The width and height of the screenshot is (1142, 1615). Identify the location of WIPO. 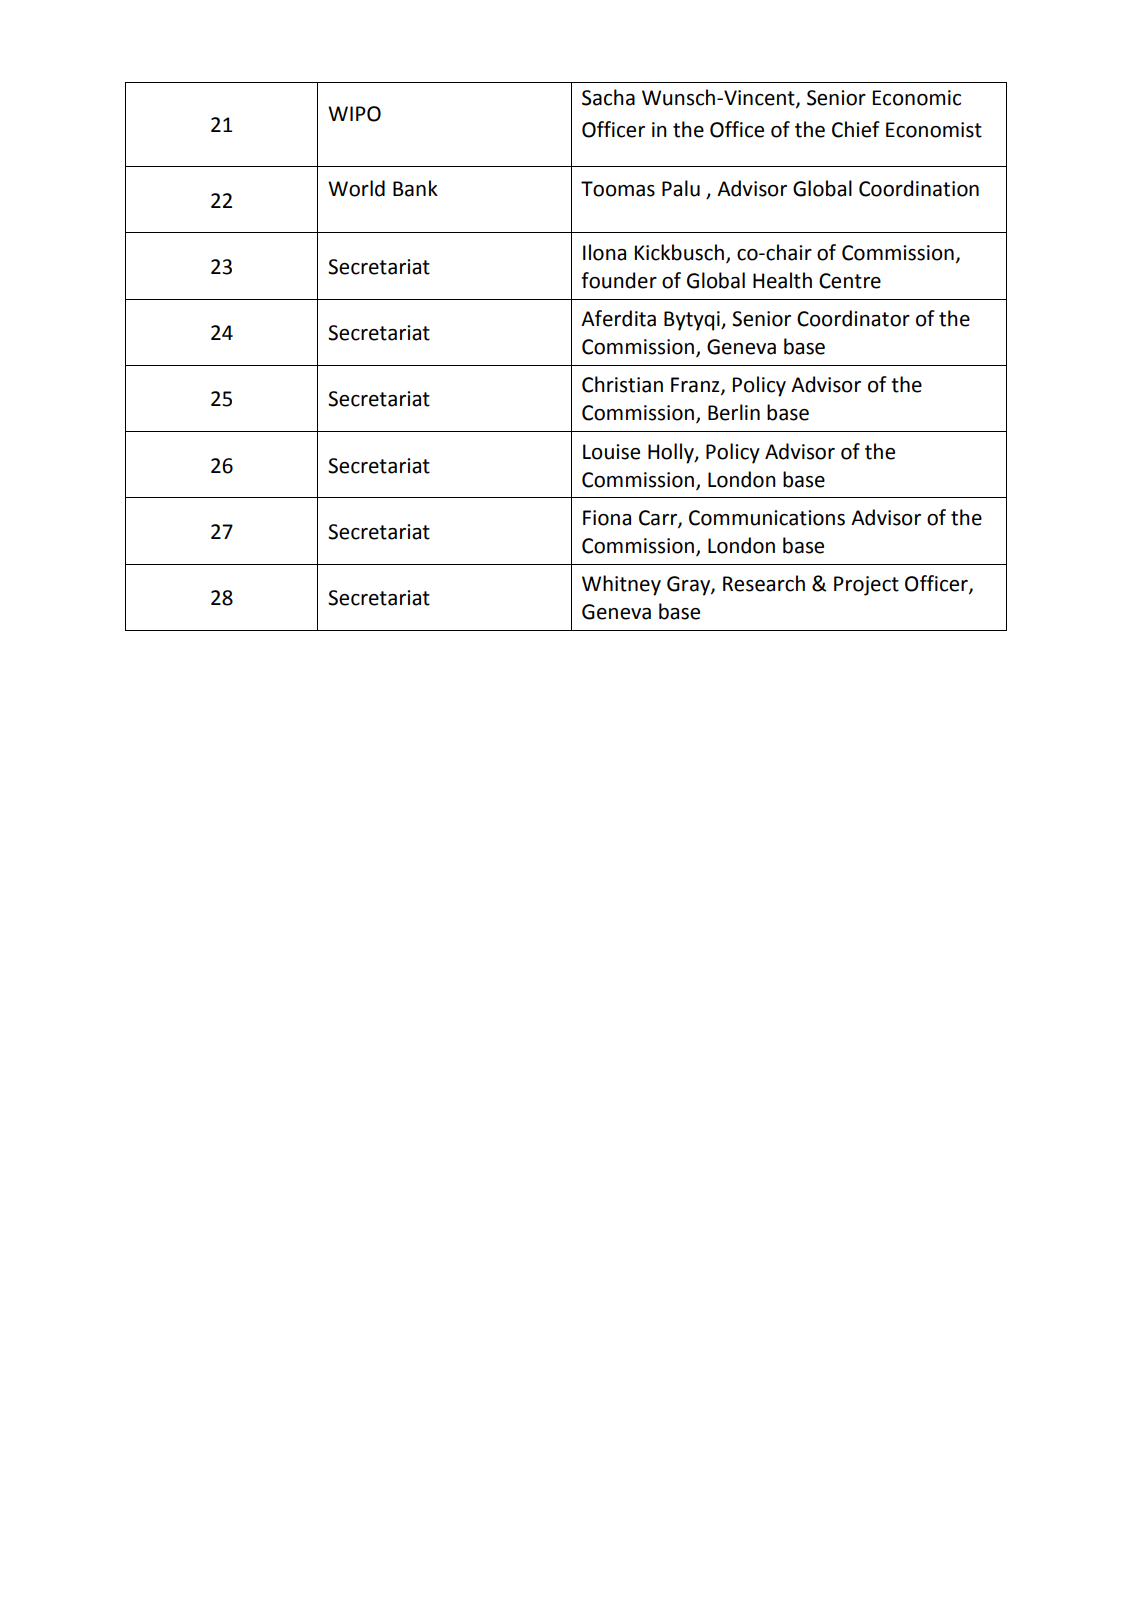
(354, 114).
